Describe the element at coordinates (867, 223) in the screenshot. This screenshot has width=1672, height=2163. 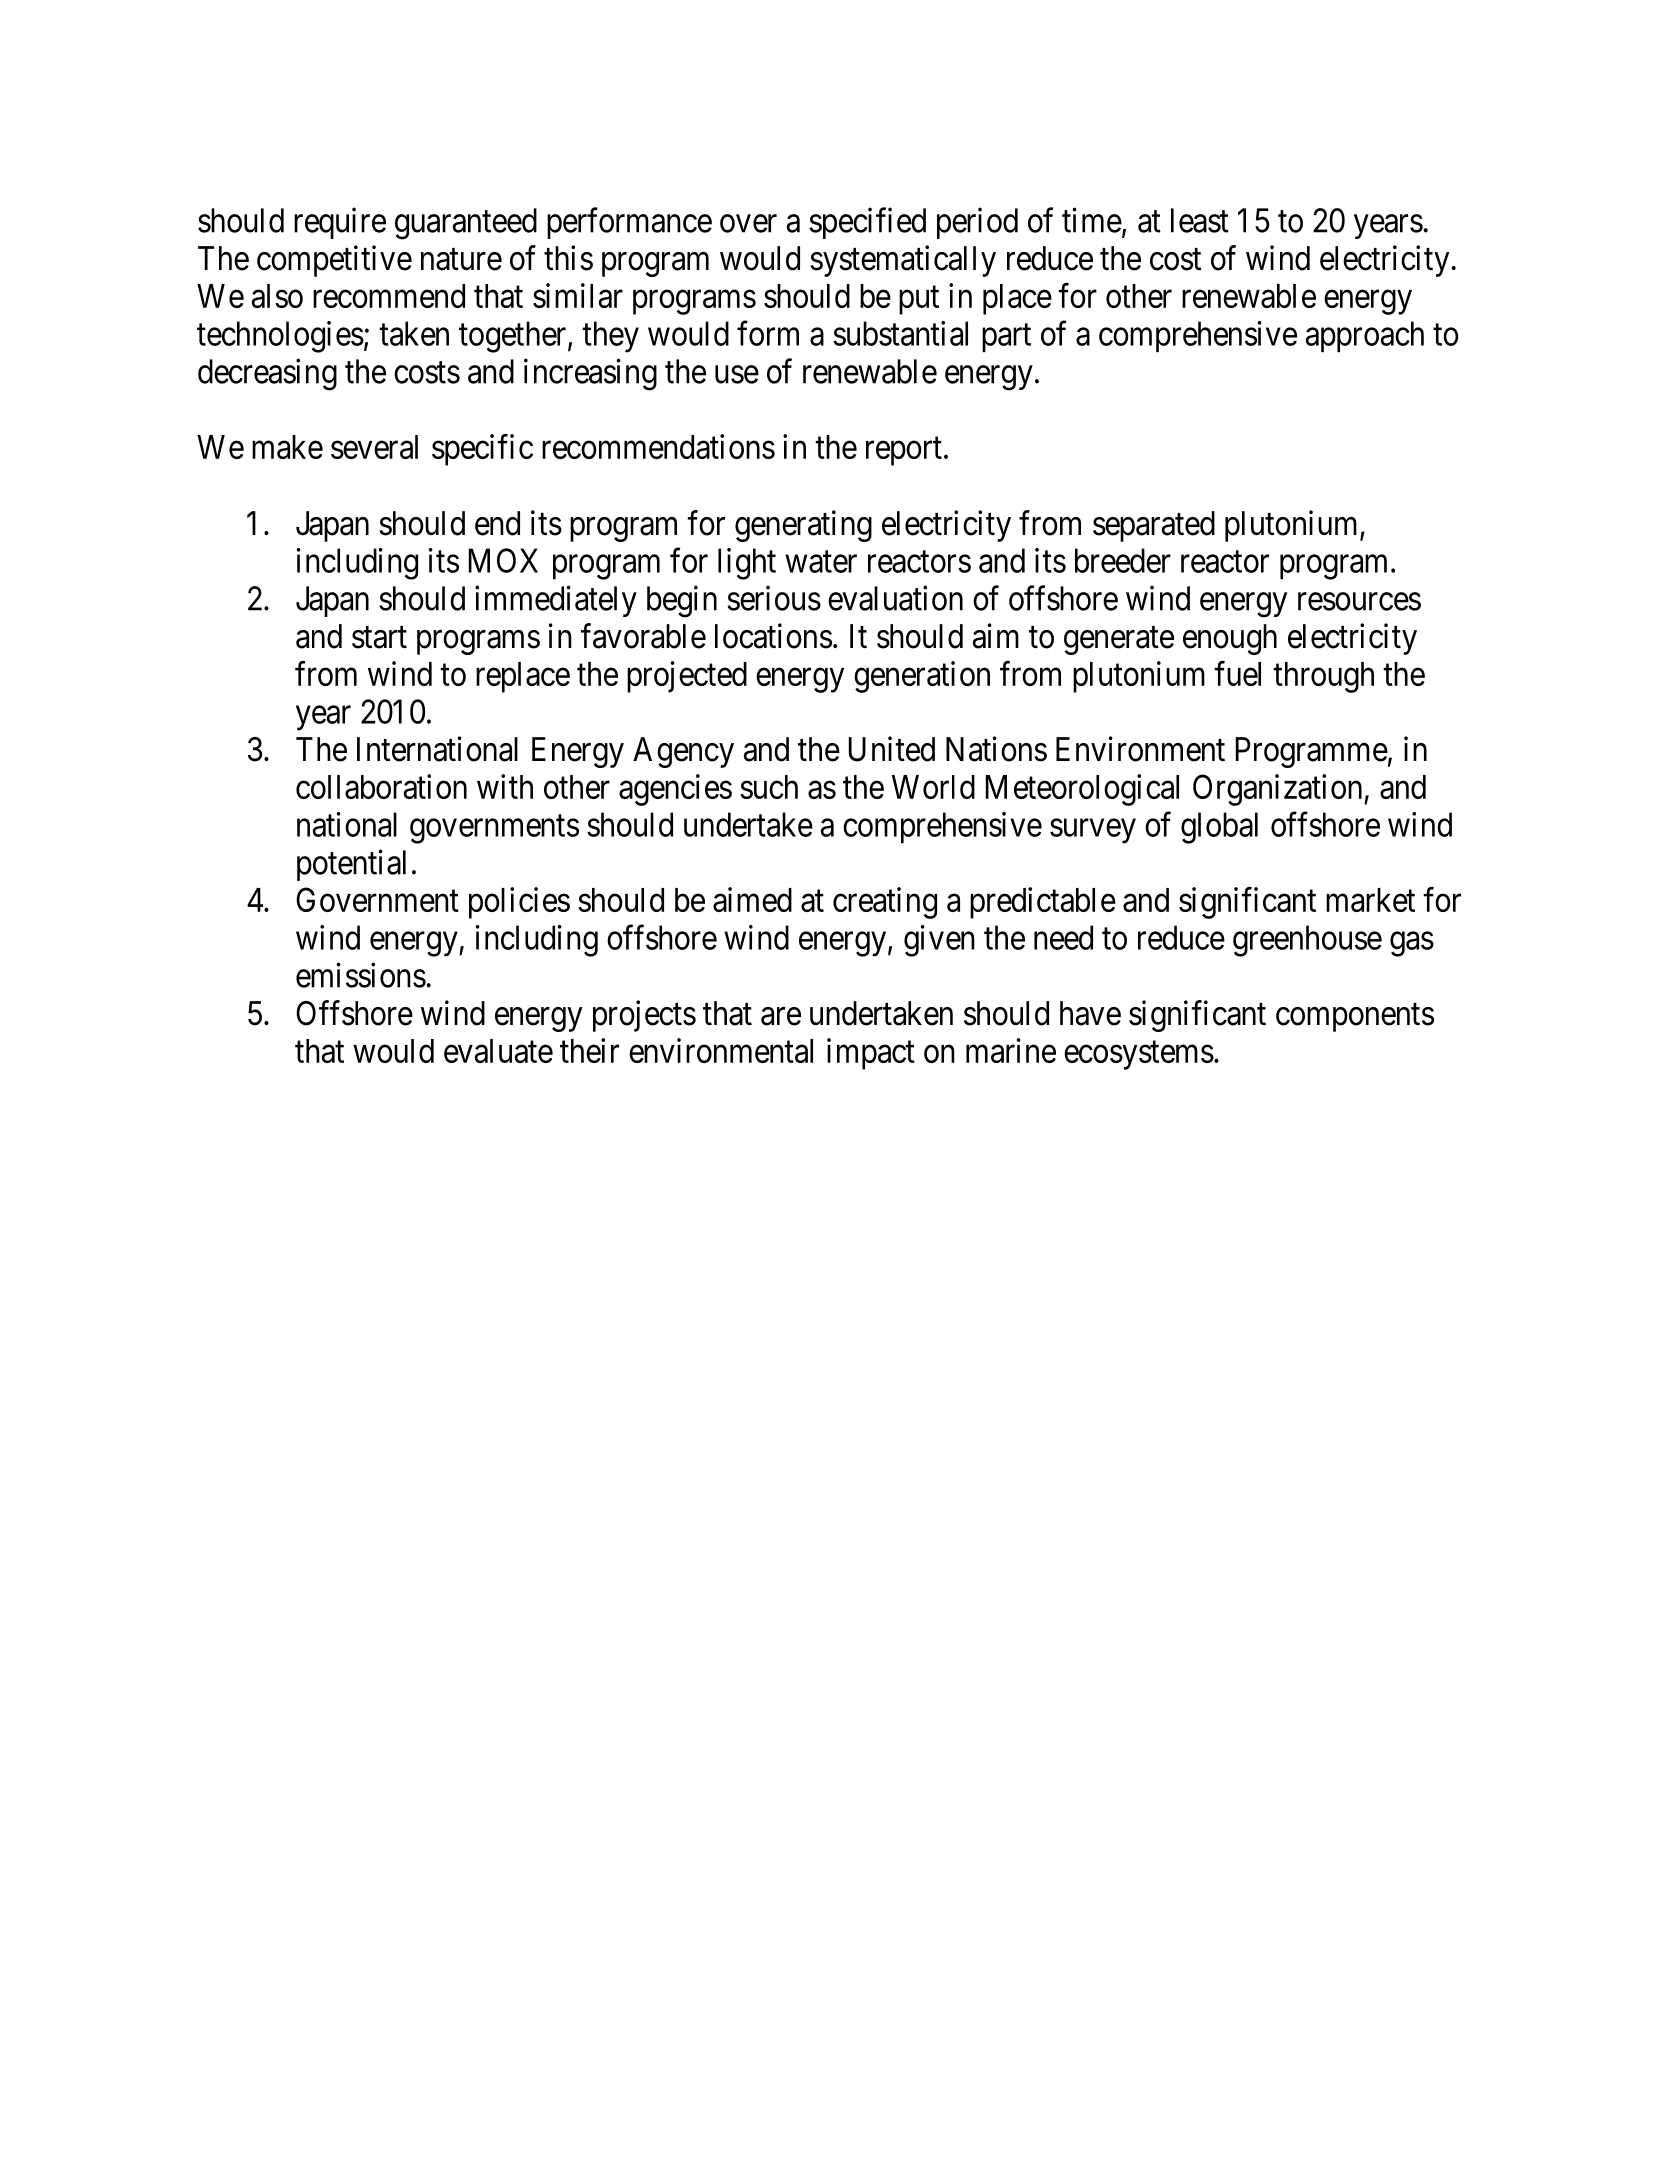
I see `specified` at that location.
